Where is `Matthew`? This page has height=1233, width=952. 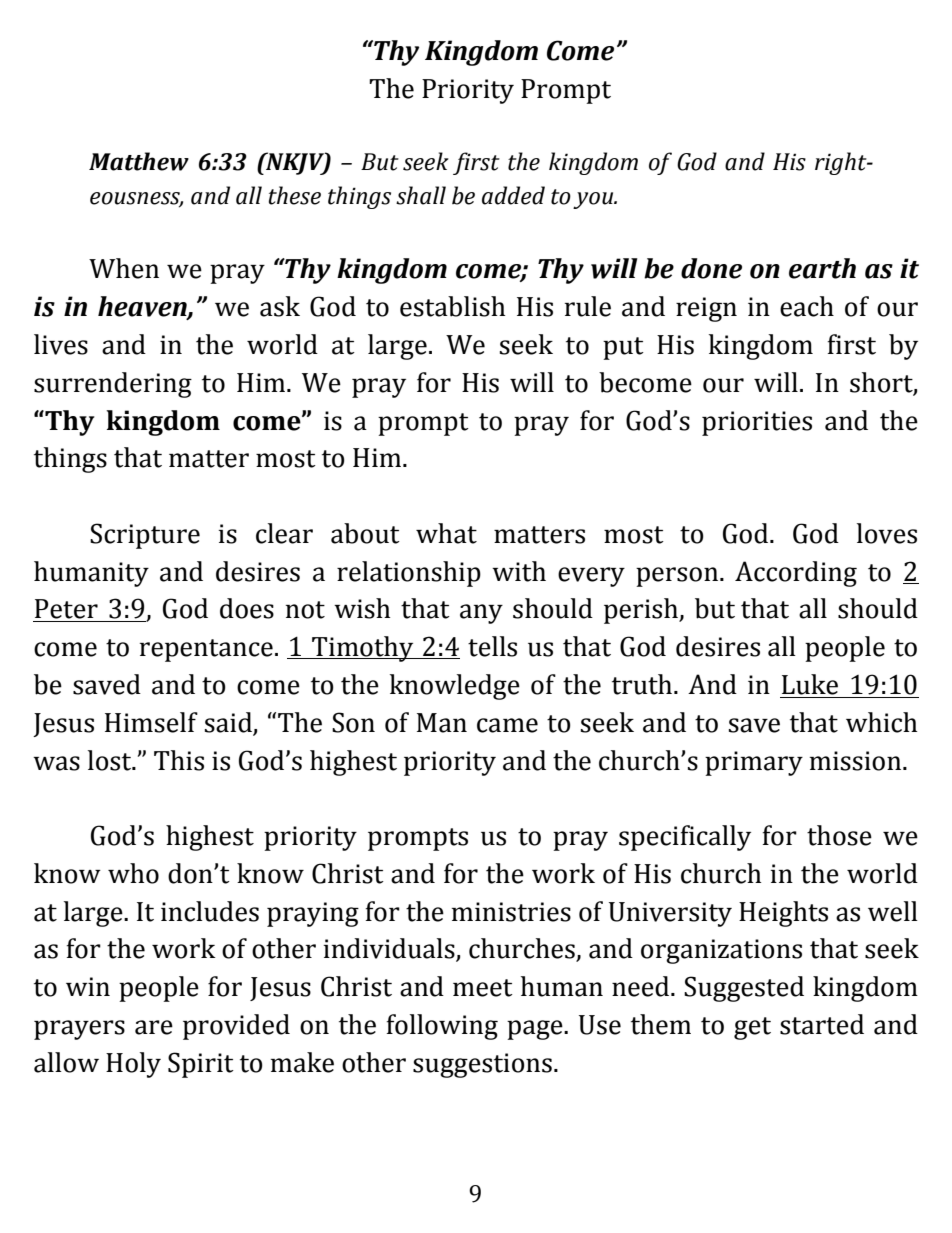 Matthew is located at coordinates (139, 161).
